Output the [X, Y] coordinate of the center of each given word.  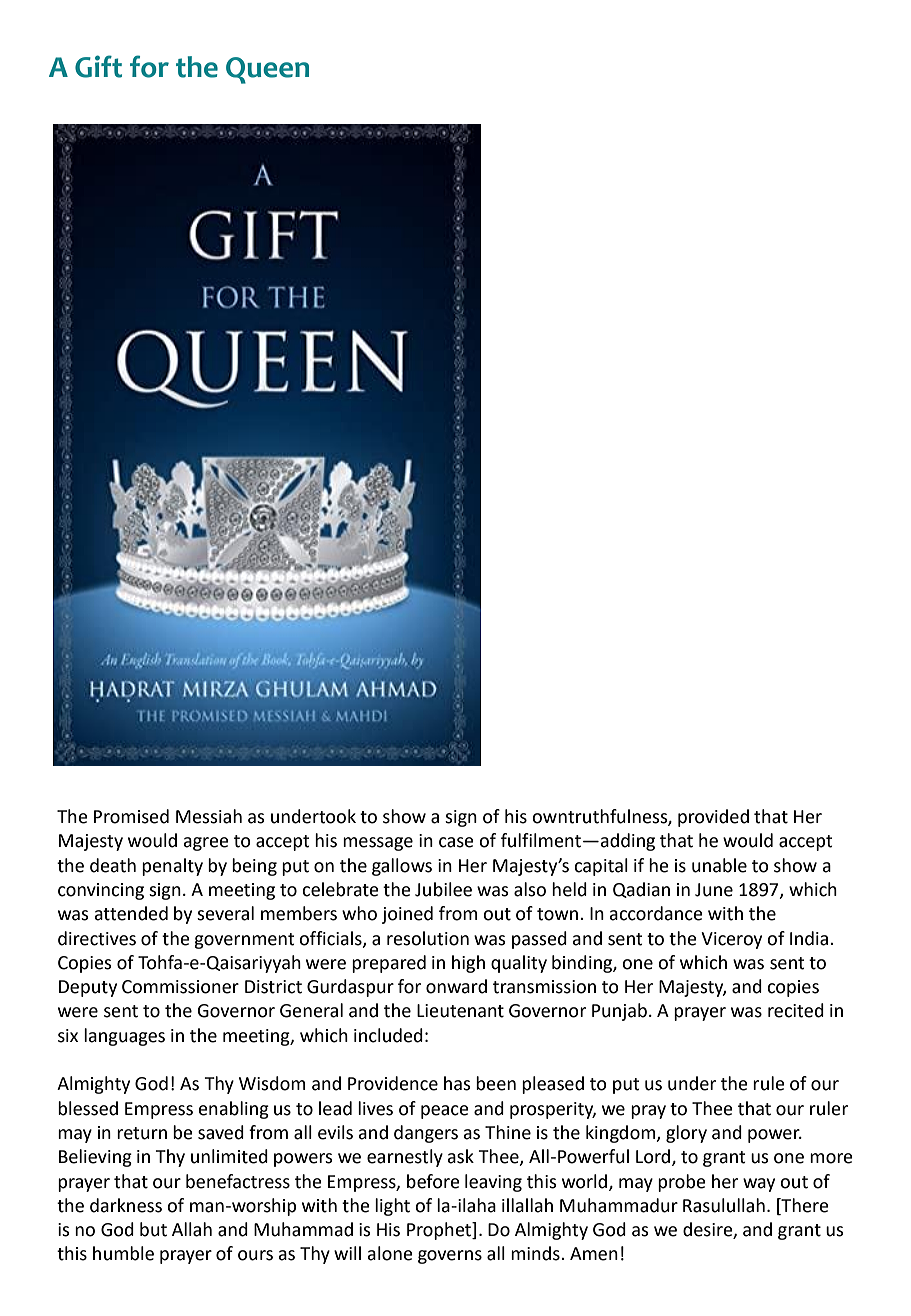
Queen [267, 70]
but [153, 1229]
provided [713, 818]
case [456, 842]
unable [719, 865]
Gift [98, 66]
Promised [131, 816]
